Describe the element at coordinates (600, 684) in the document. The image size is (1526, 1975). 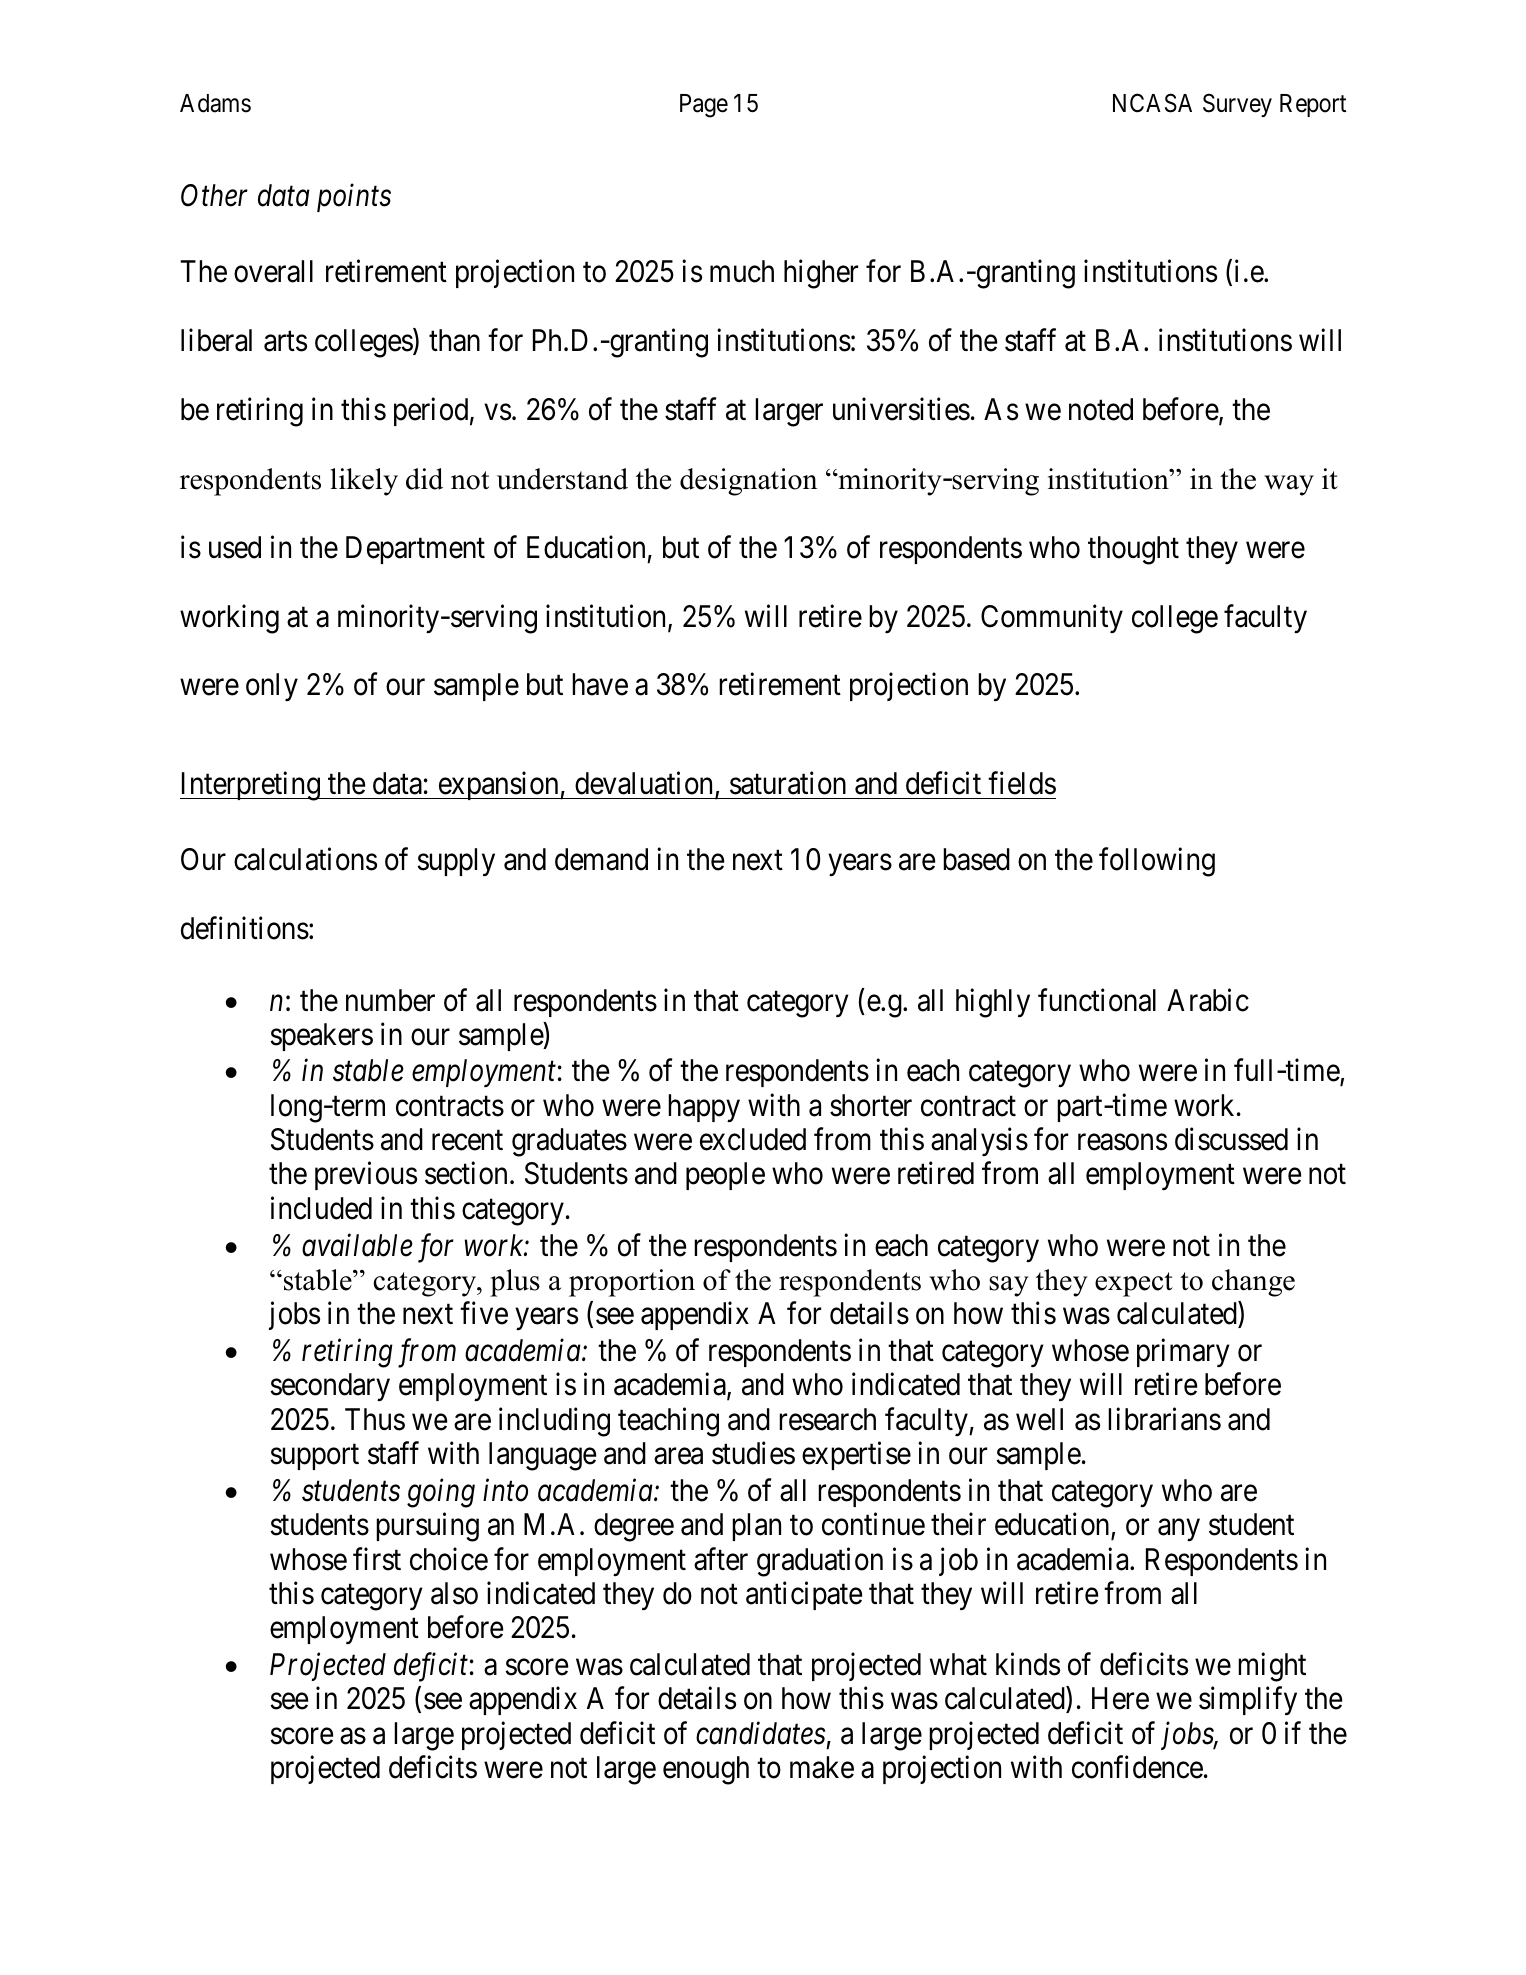
I see `have` at that location.
